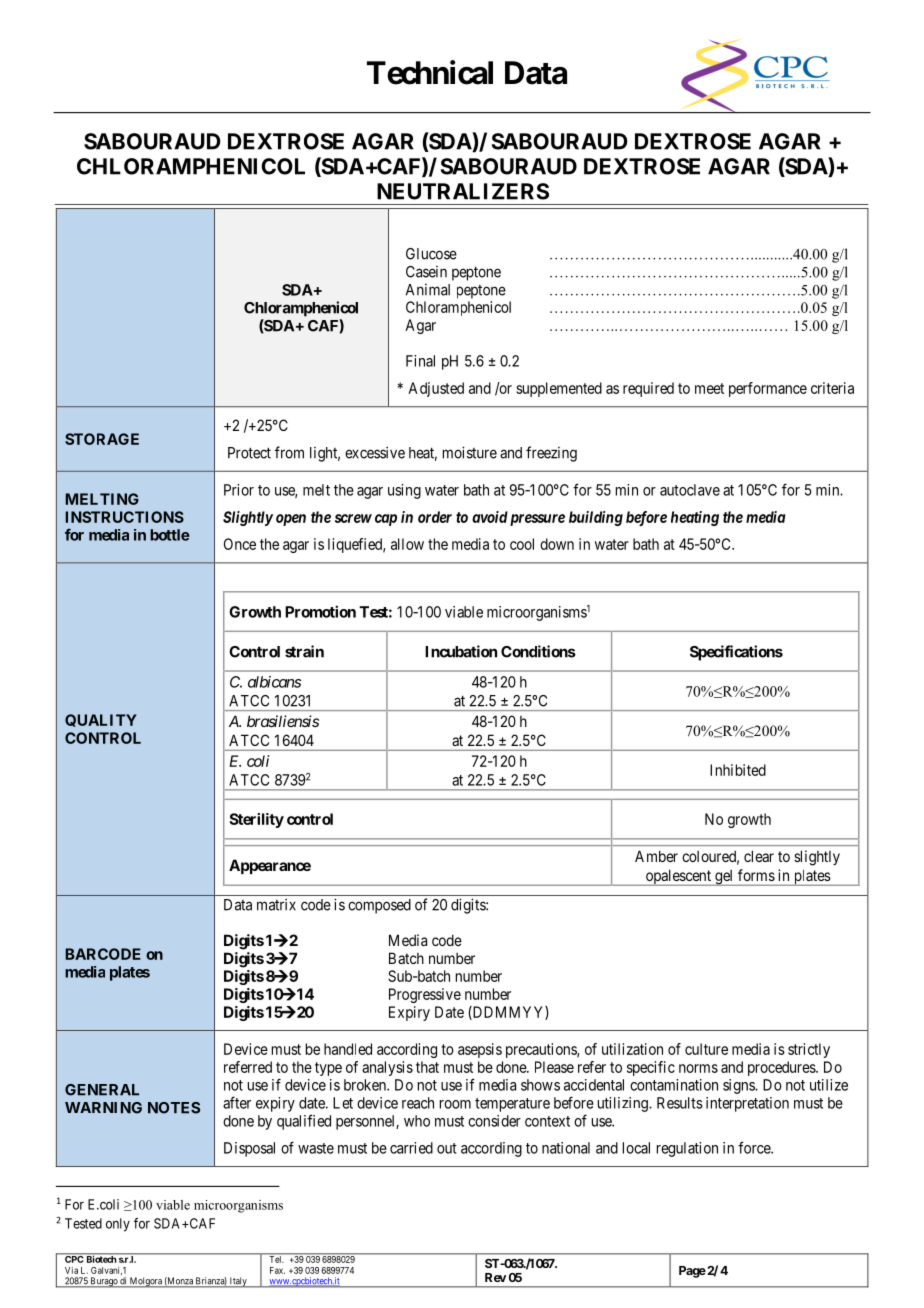 The image size is (924, 1308). What do you see at coordinates (425, 995) in the screenshot?
I see `Progressive` at bounding box center [425, 995].
